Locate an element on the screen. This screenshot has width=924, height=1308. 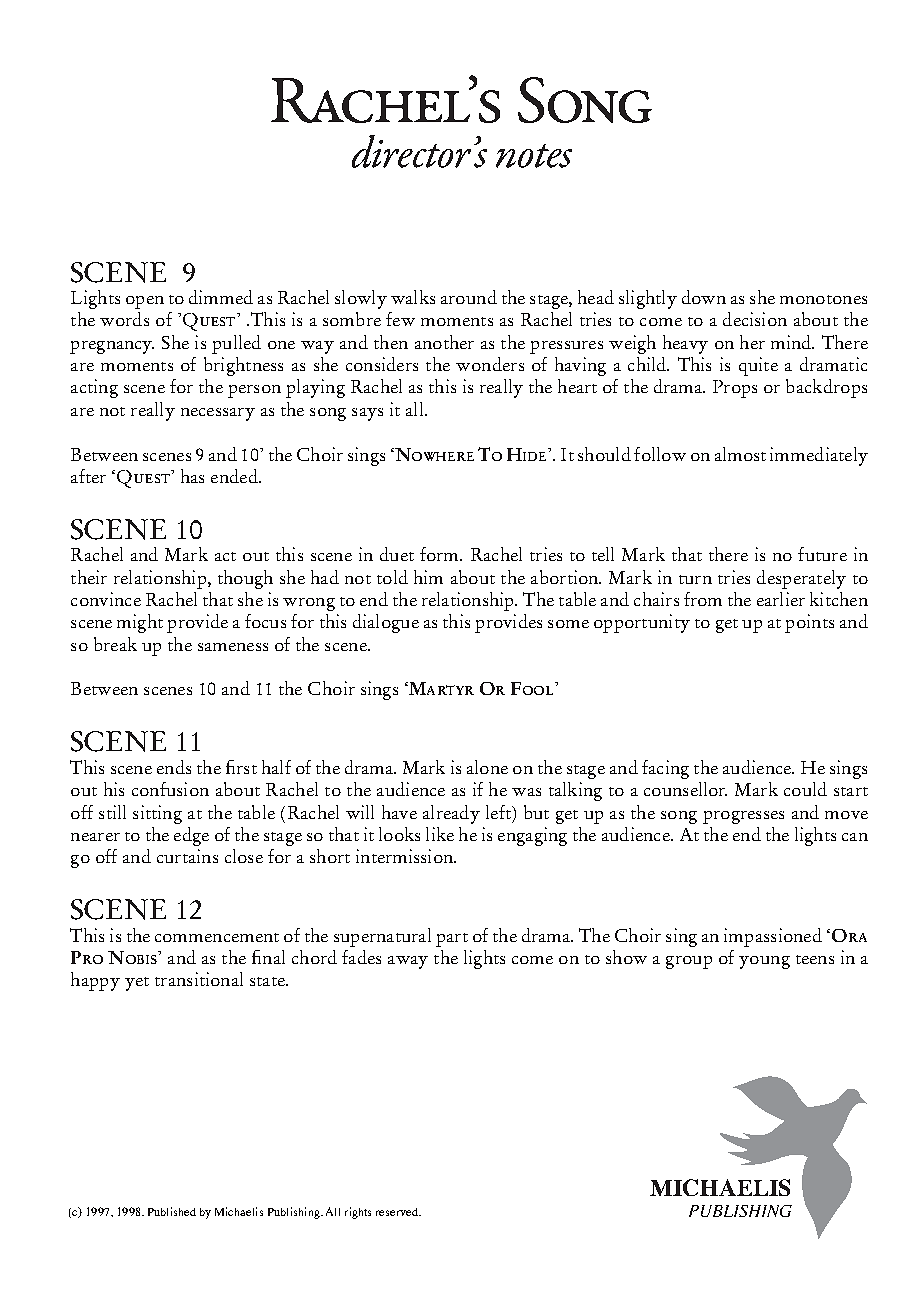
decision is located at coordinates (755, 319).
